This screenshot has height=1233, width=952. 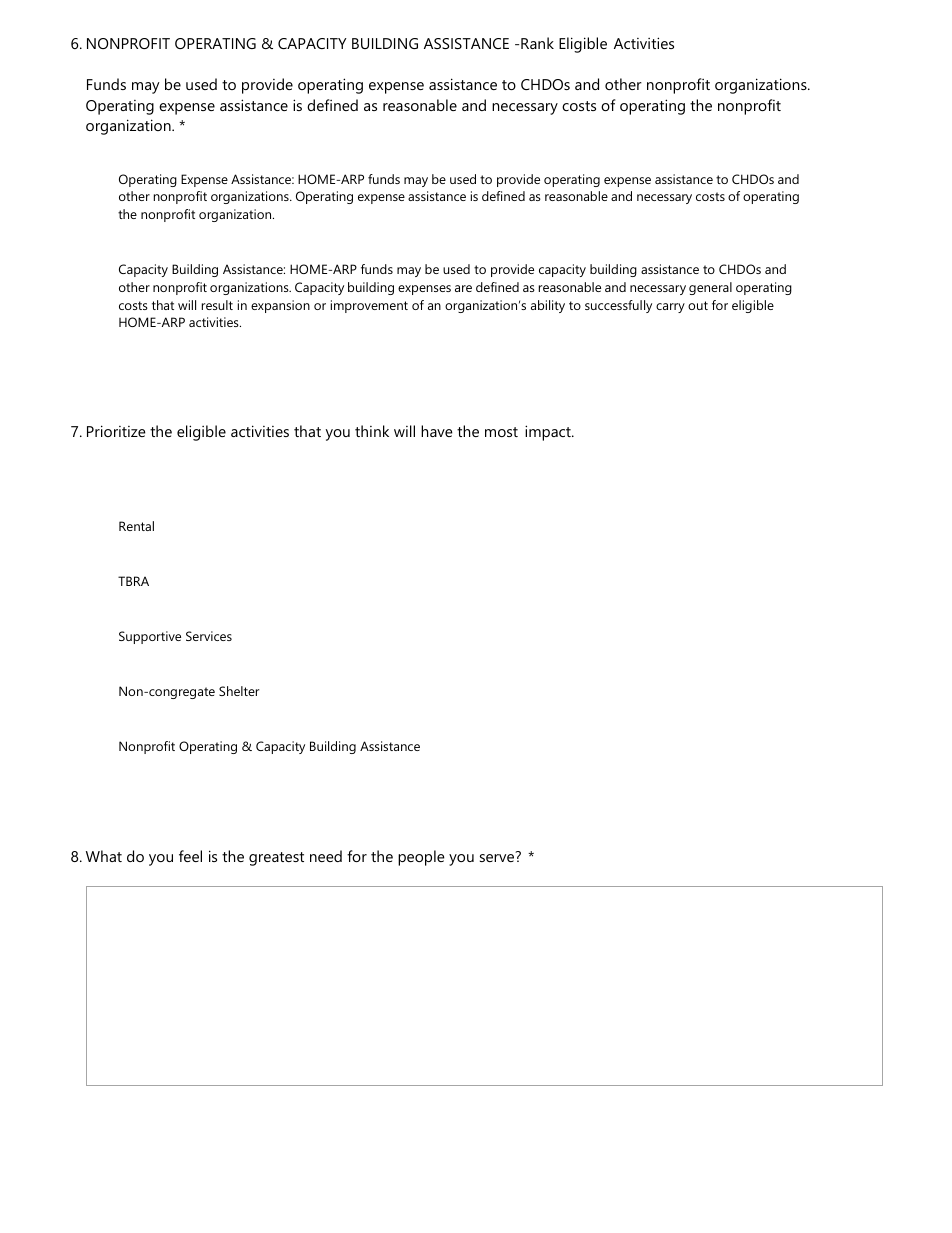 I want to click on Rank, so click(x=537, y=43).
